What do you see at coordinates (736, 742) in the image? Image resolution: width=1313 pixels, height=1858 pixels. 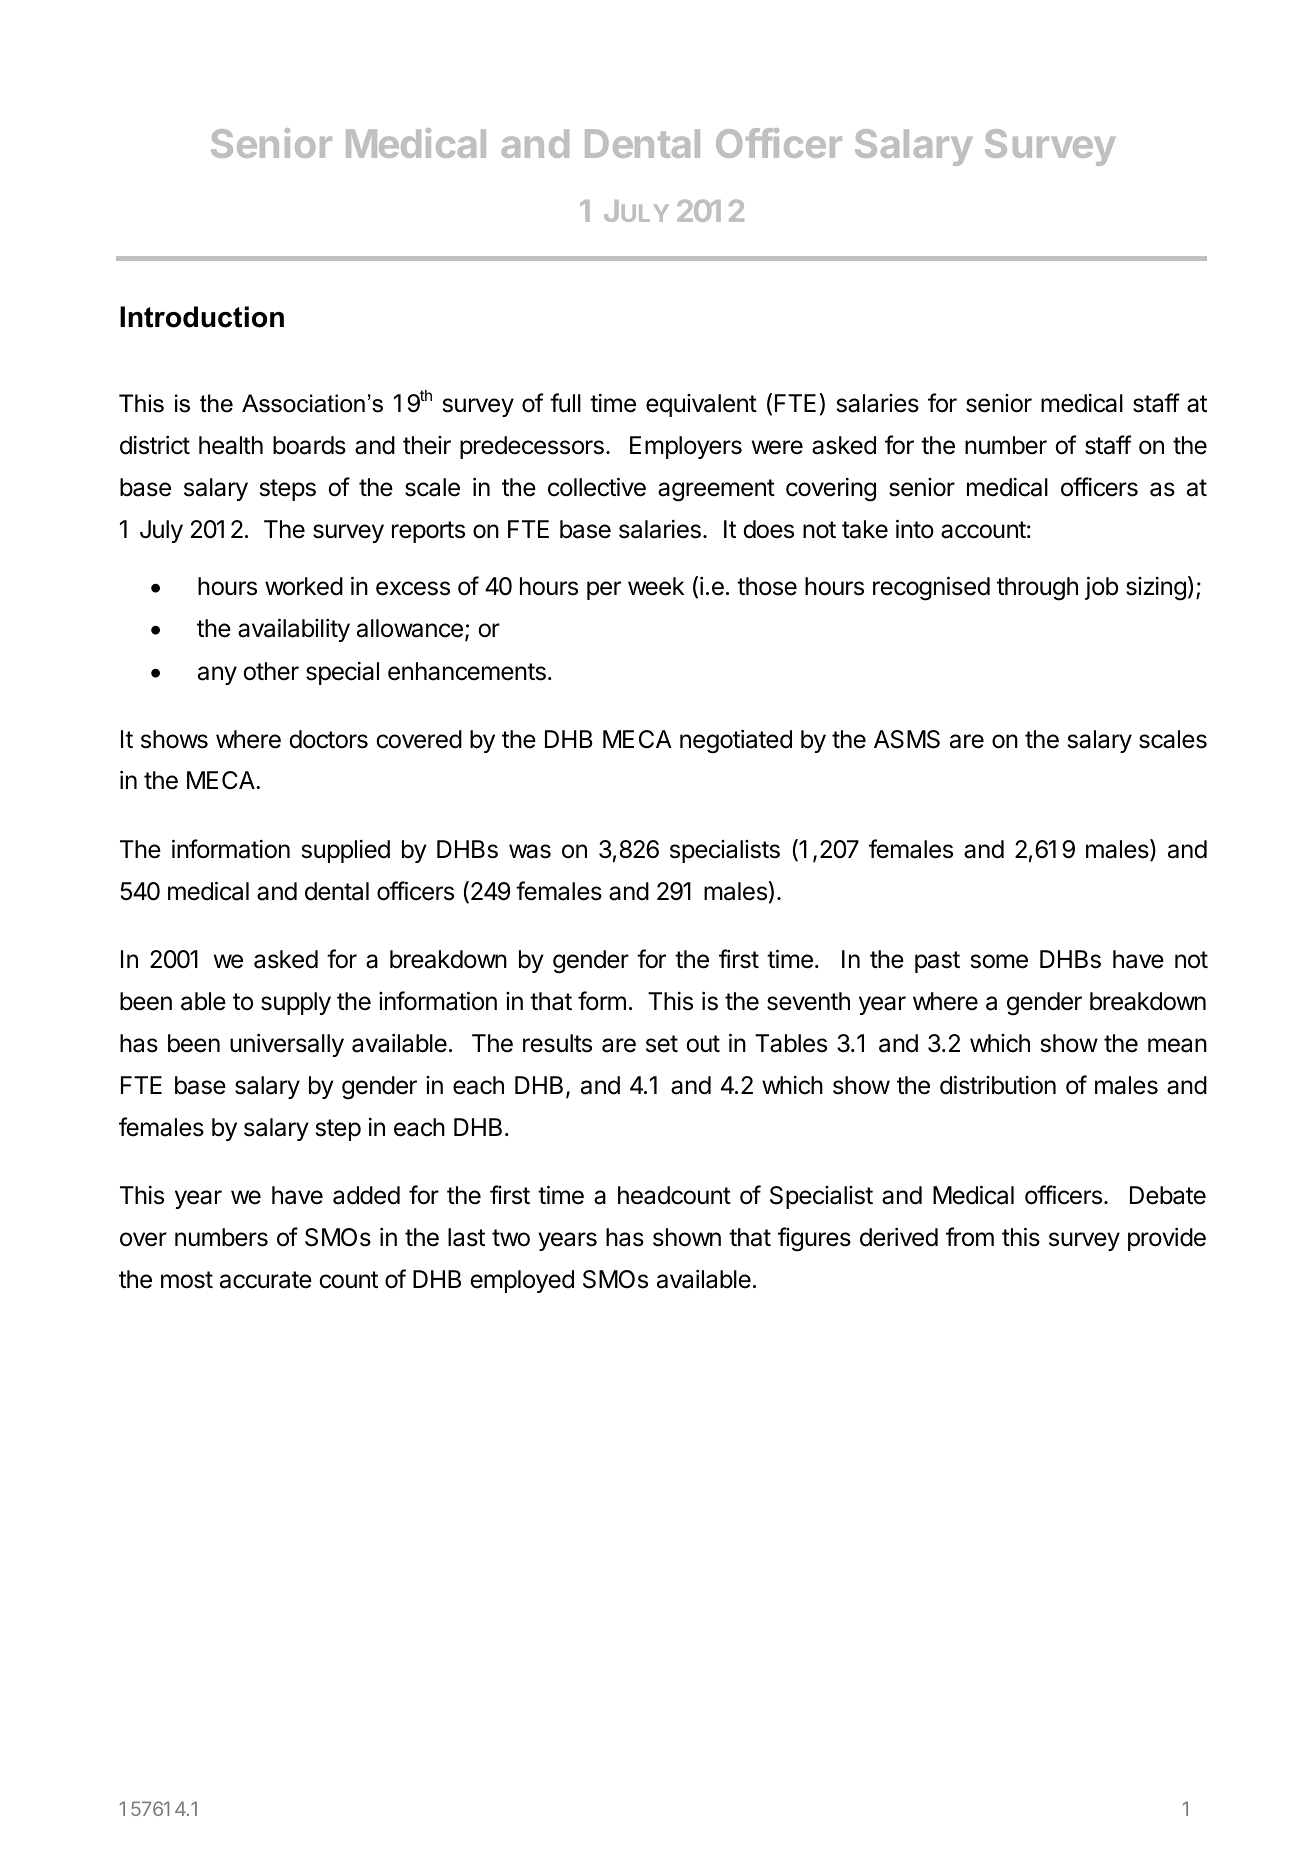 I see `negotiated` at bounding box center [736, 742].
